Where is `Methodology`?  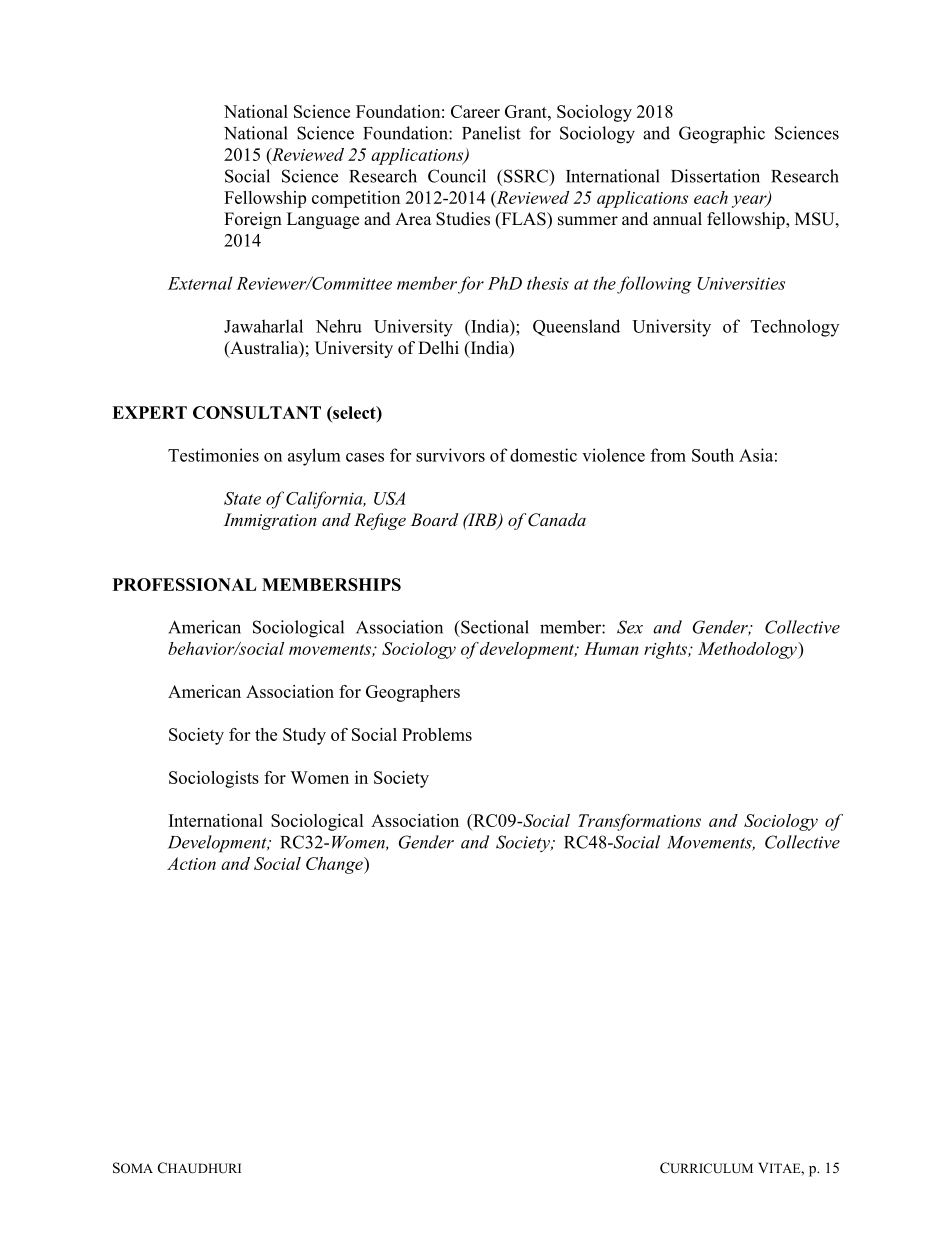 Methodology is located at coordinates (748, 650).
